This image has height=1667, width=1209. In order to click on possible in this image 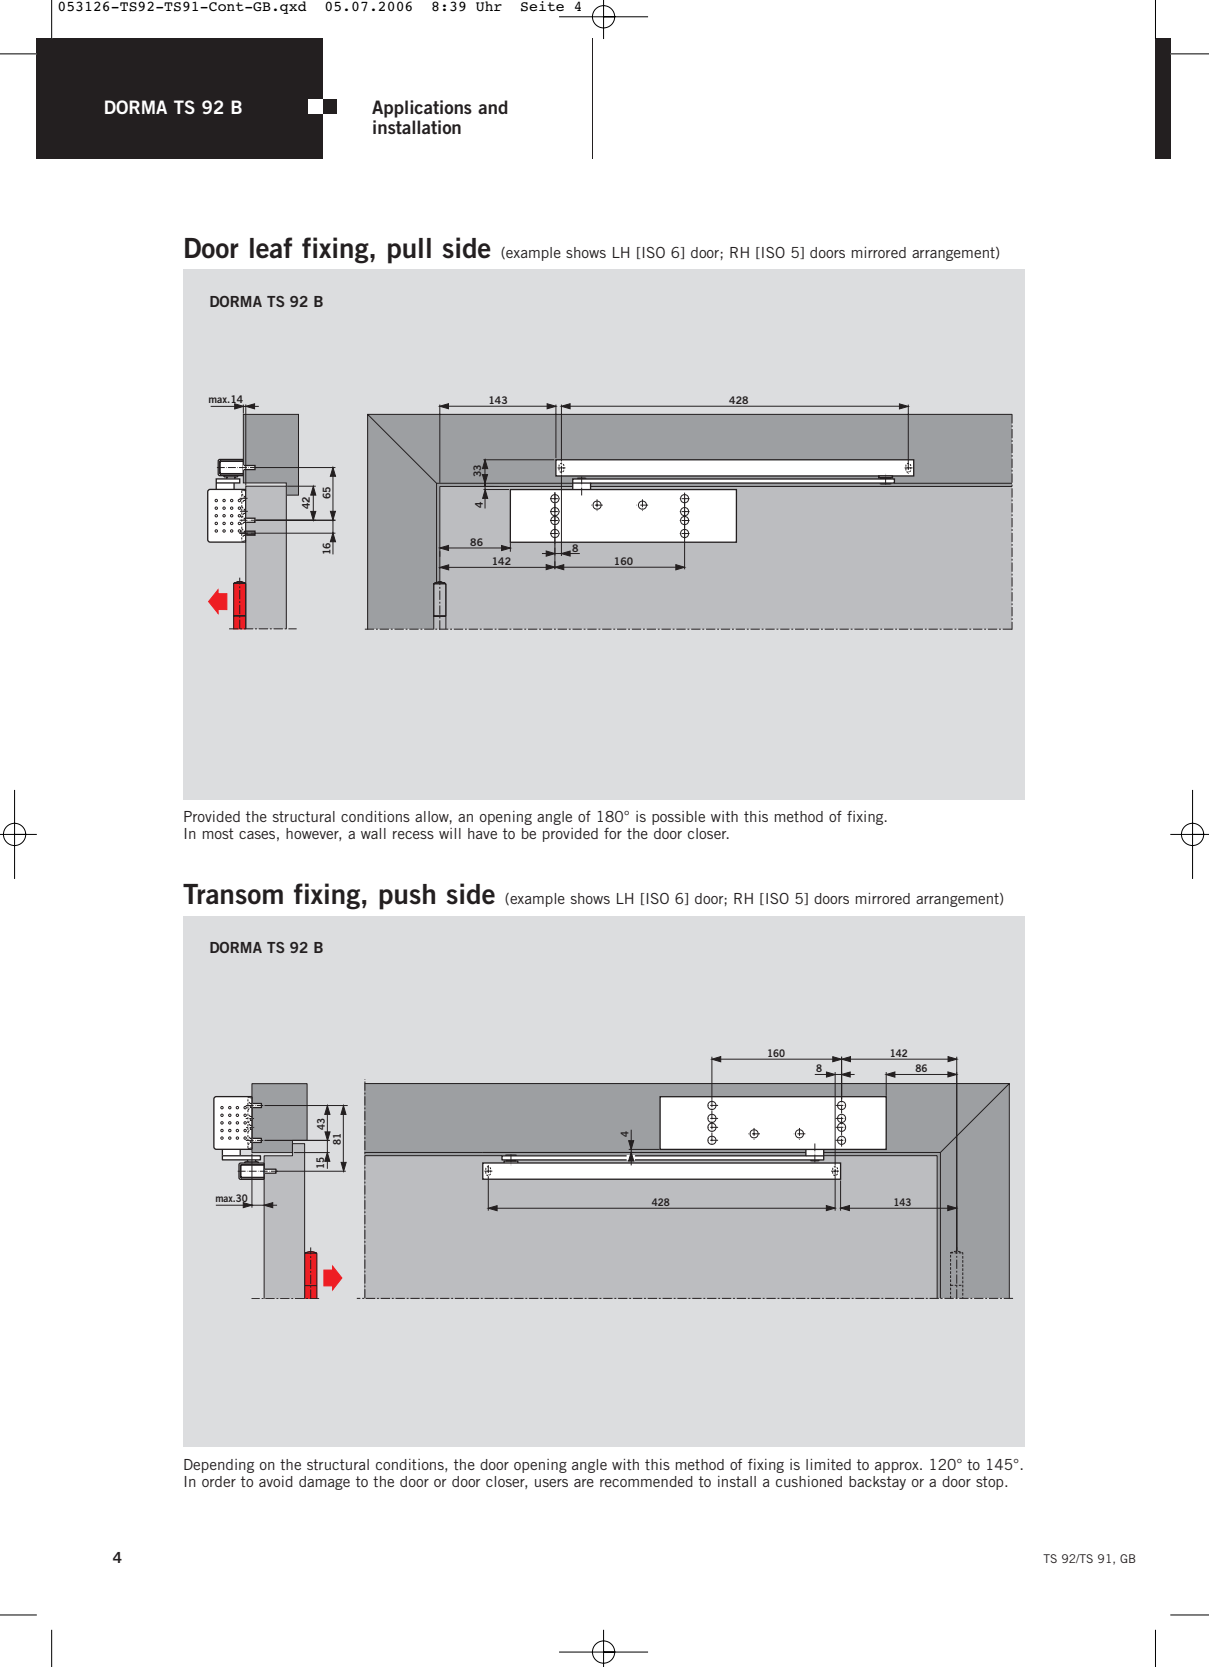, I will do `click(678, 818)`.
